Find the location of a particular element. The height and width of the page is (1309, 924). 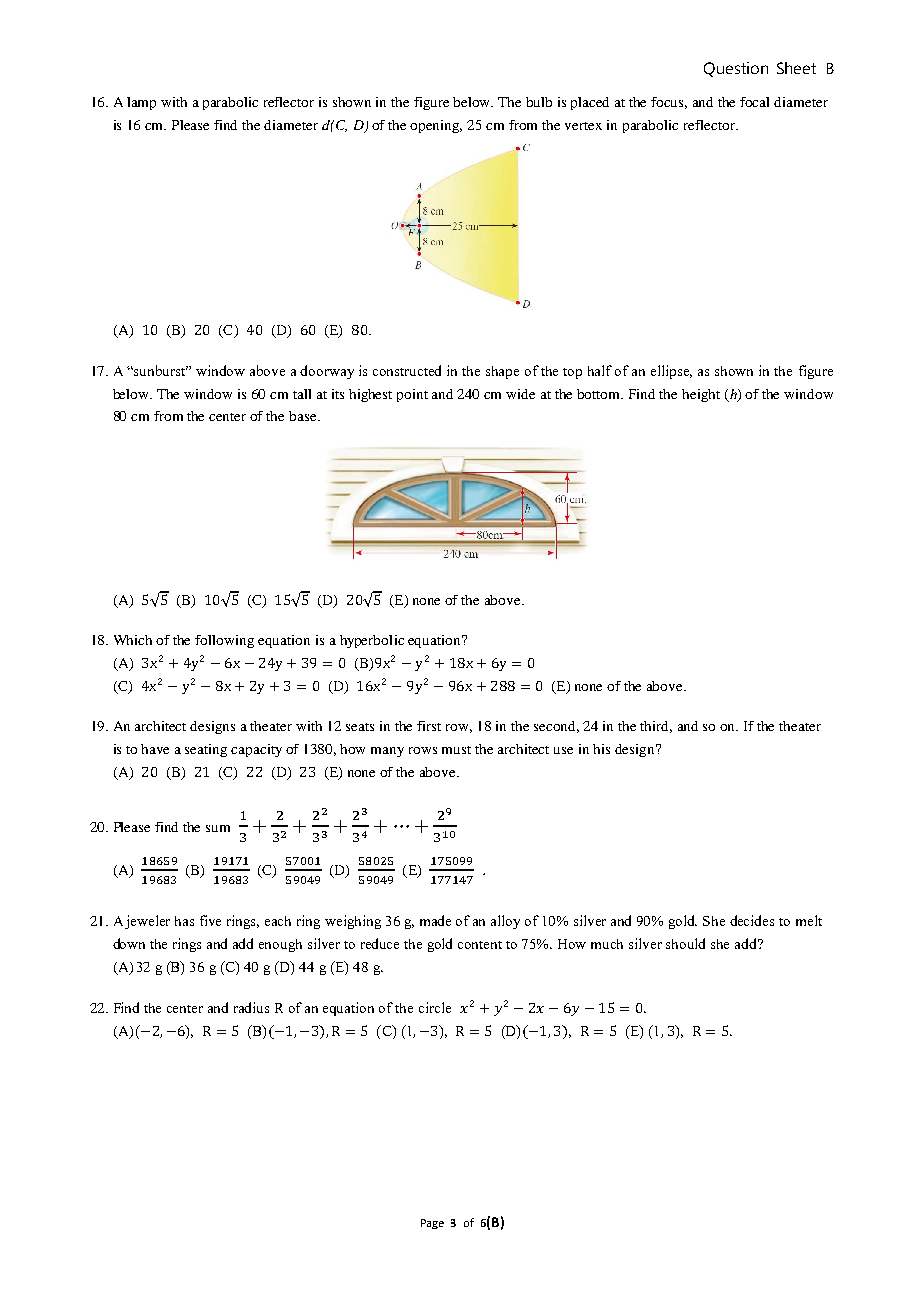

sum is located at coordinates (218, 828).
